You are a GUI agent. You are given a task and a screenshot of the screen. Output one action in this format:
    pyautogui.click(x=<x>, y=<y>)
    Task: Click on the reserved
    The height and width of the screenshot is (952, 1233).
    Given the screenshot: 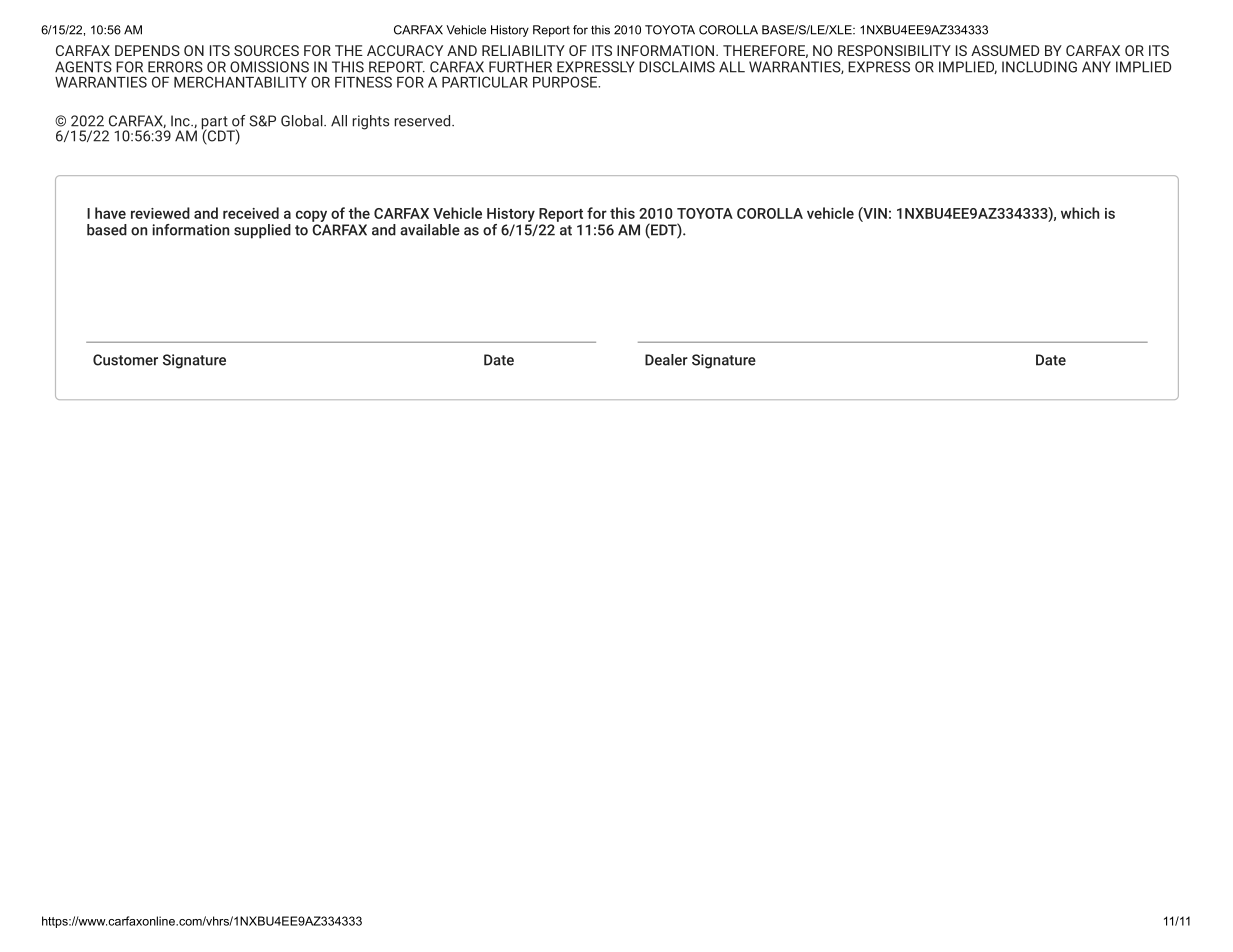 What is the action you would take?
    pyautogui.click(x=423, y=121)
